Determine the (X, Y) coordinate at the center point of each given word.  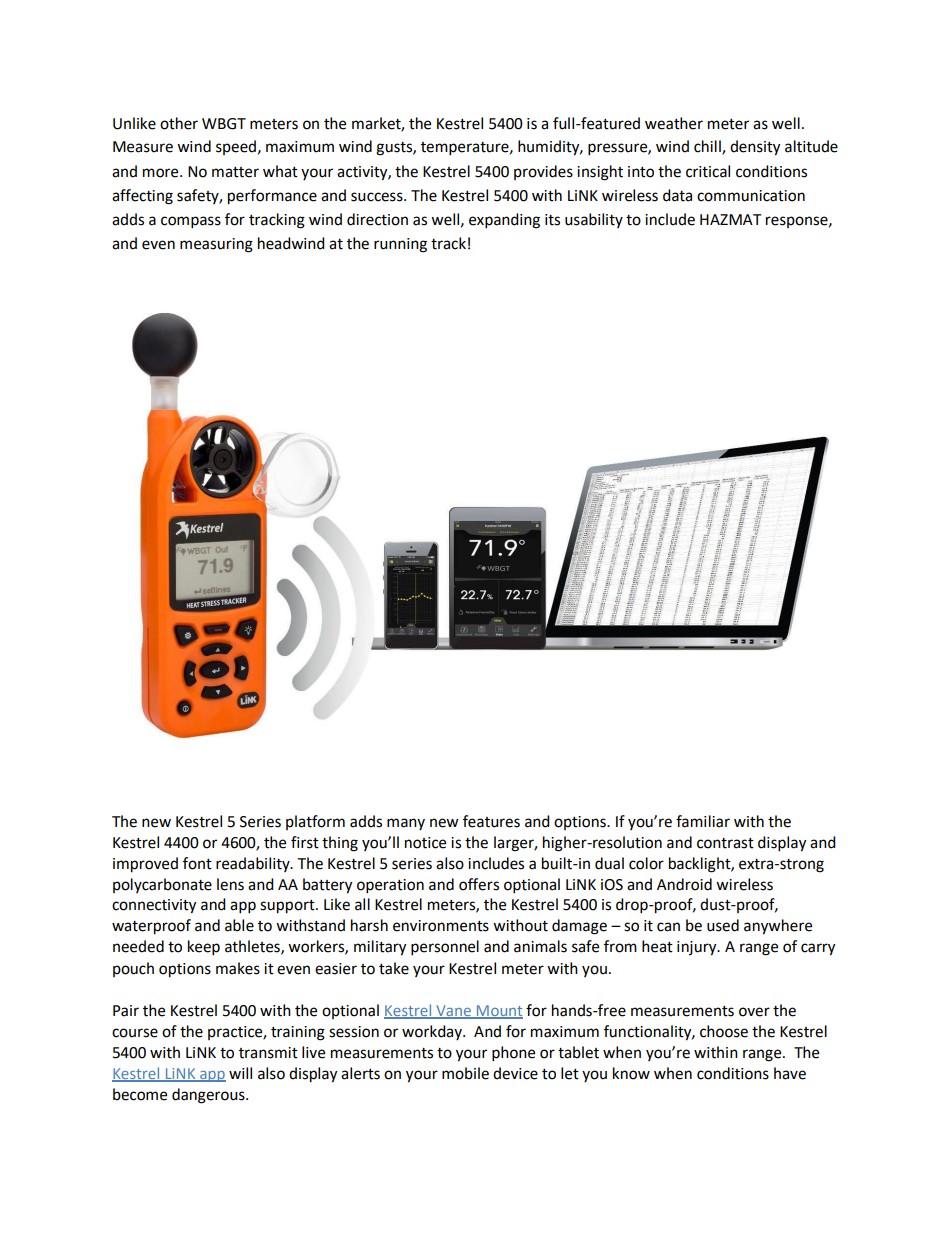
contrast (725, 843)
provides (543, 172)
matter (235, 172)
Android (684, 884)
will (240, 1073)
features (491, 821)
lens (230, 884)
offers (479, 884)
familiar (703, 821)
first (305, 842)
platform (315, 822)
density (755, 148)
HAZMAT (731, 219)
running (400, 245)
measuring (216, 245)
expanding (504, 221)
